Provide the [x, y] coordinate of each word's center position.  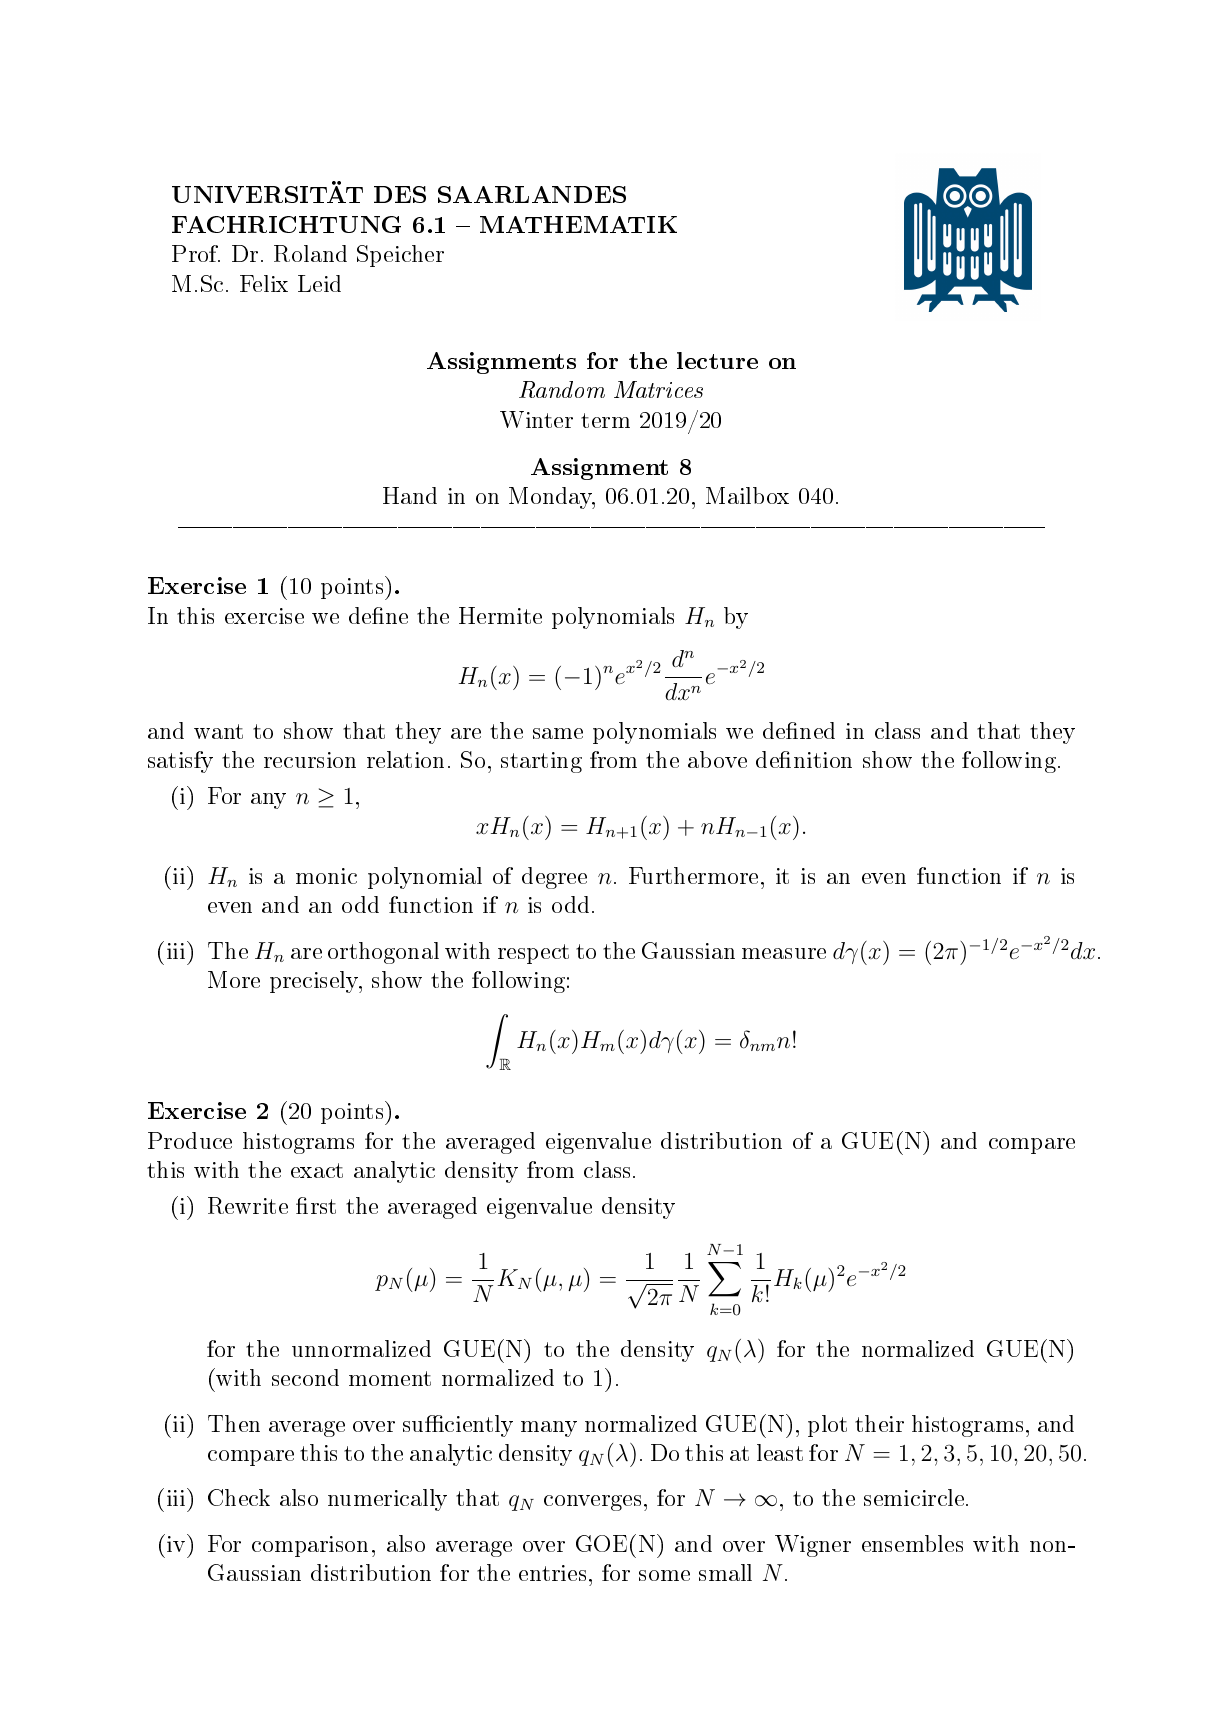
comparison [310, 1546]
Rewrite [248, 1205]
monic [326, 876]
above [717, 759]
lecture [717, 360]
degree [554, 878]
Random [562, 389]
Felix [264, 283]
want [218, 731]
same [558, 733]
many [549, 1429]
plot [827, 1426]
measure [784, 953]
